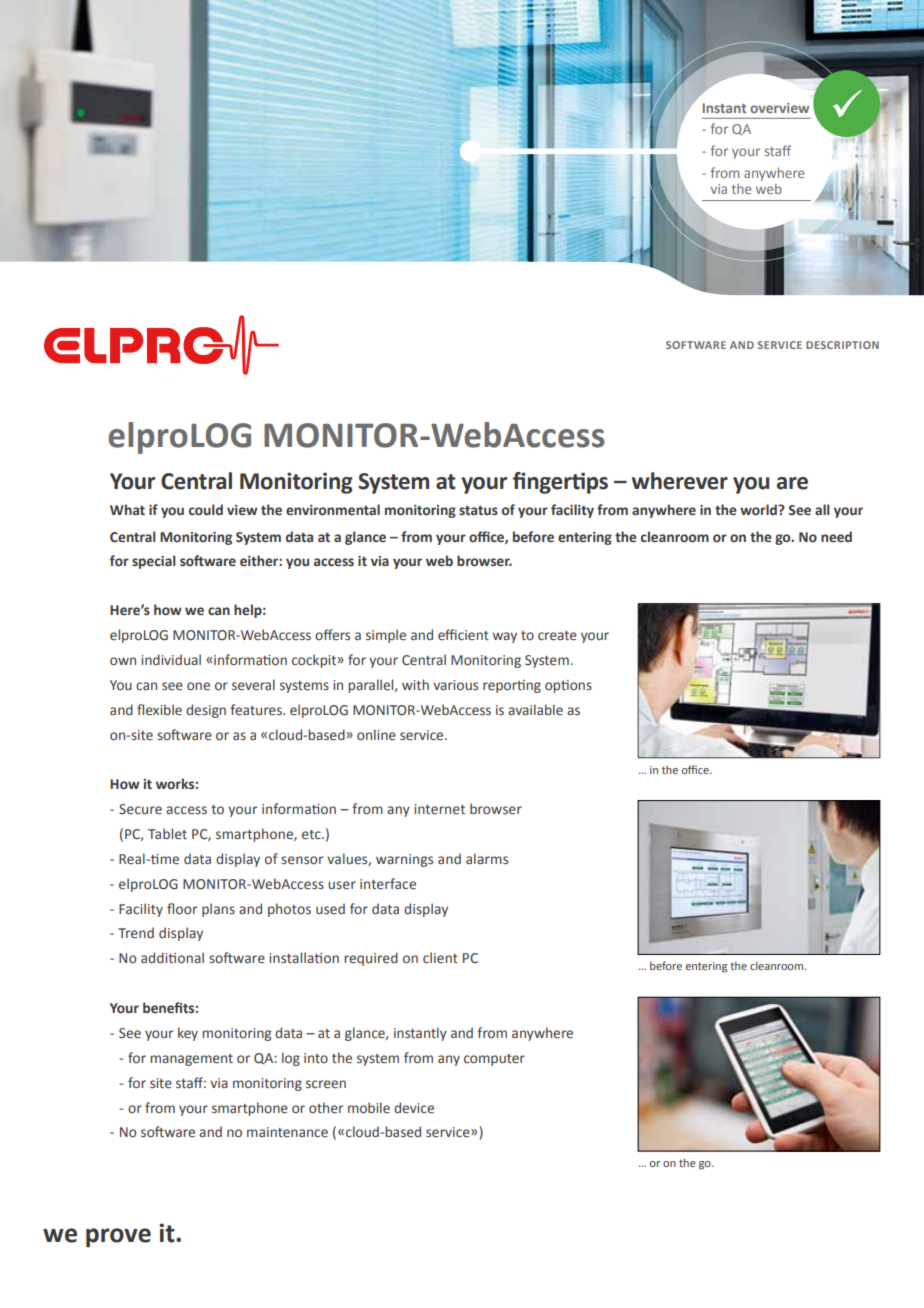 This screenshot has height=1308, width=924. Describe the element at coordinates (560, 483) in the screenshot. I see `fingertips` at that location.
